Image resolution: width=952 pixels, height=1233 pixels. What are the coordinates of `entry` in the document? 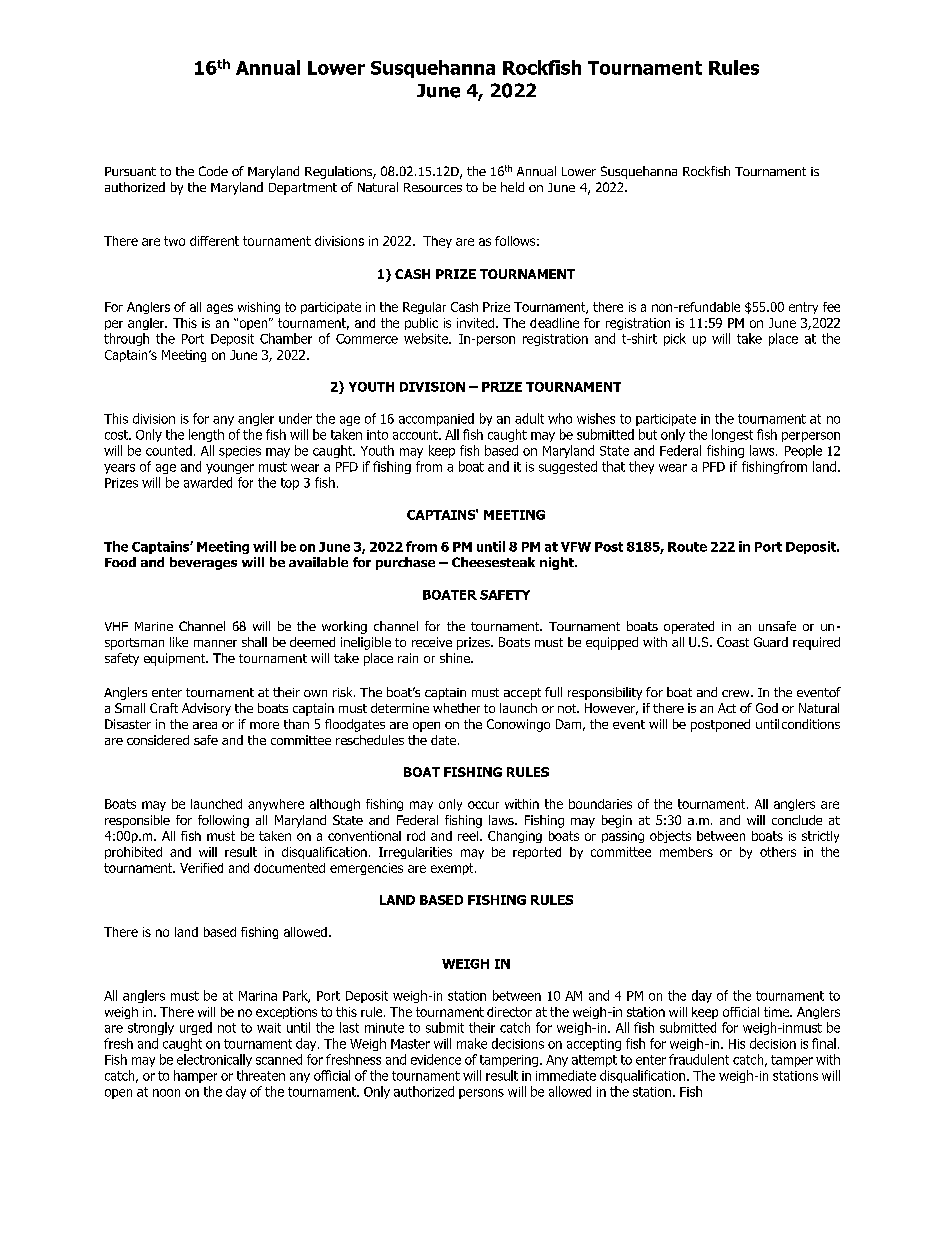 It's located at (803, 308).
